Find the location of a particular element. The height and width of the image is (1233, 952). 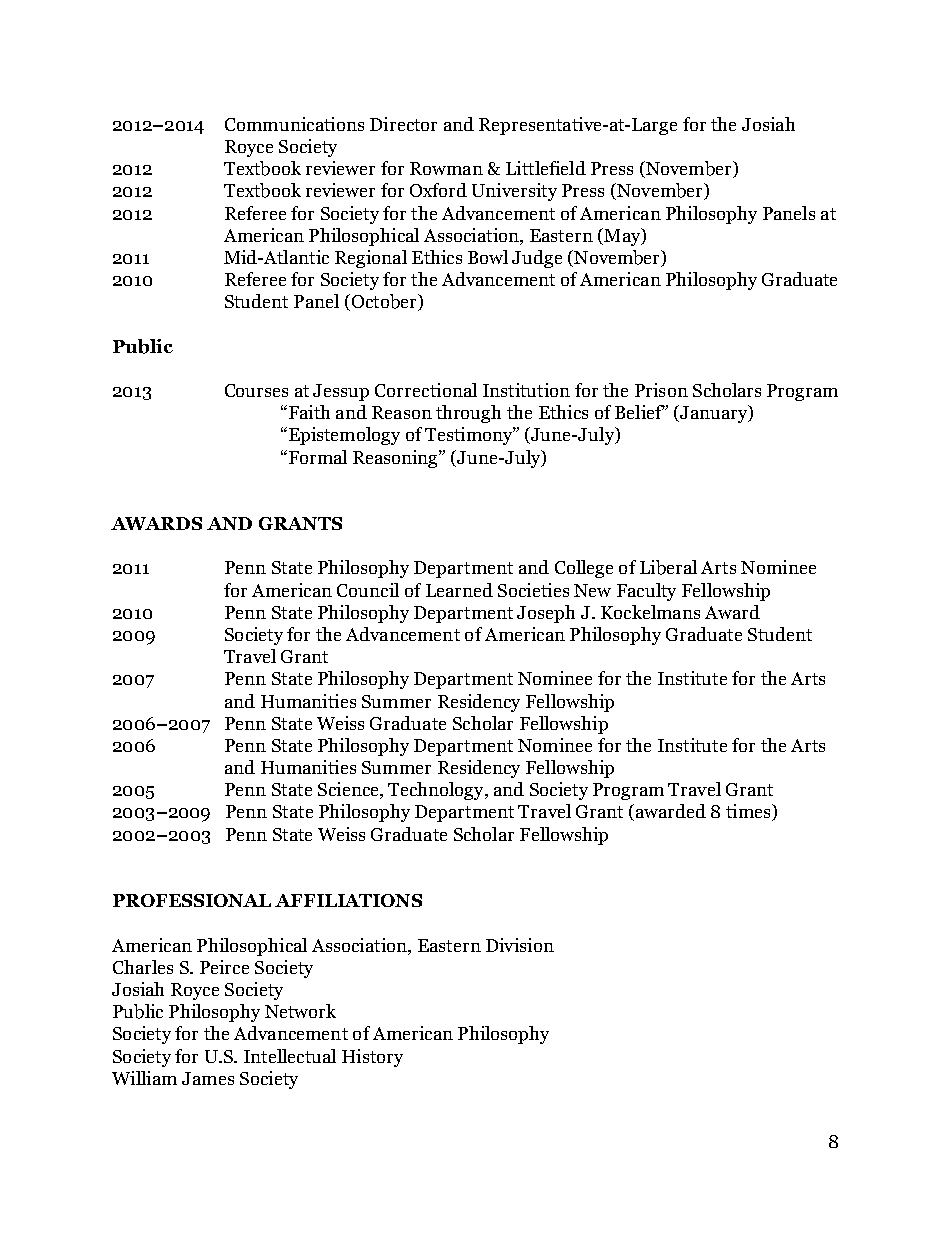

Faculty is located at coordinates (646, 592).
